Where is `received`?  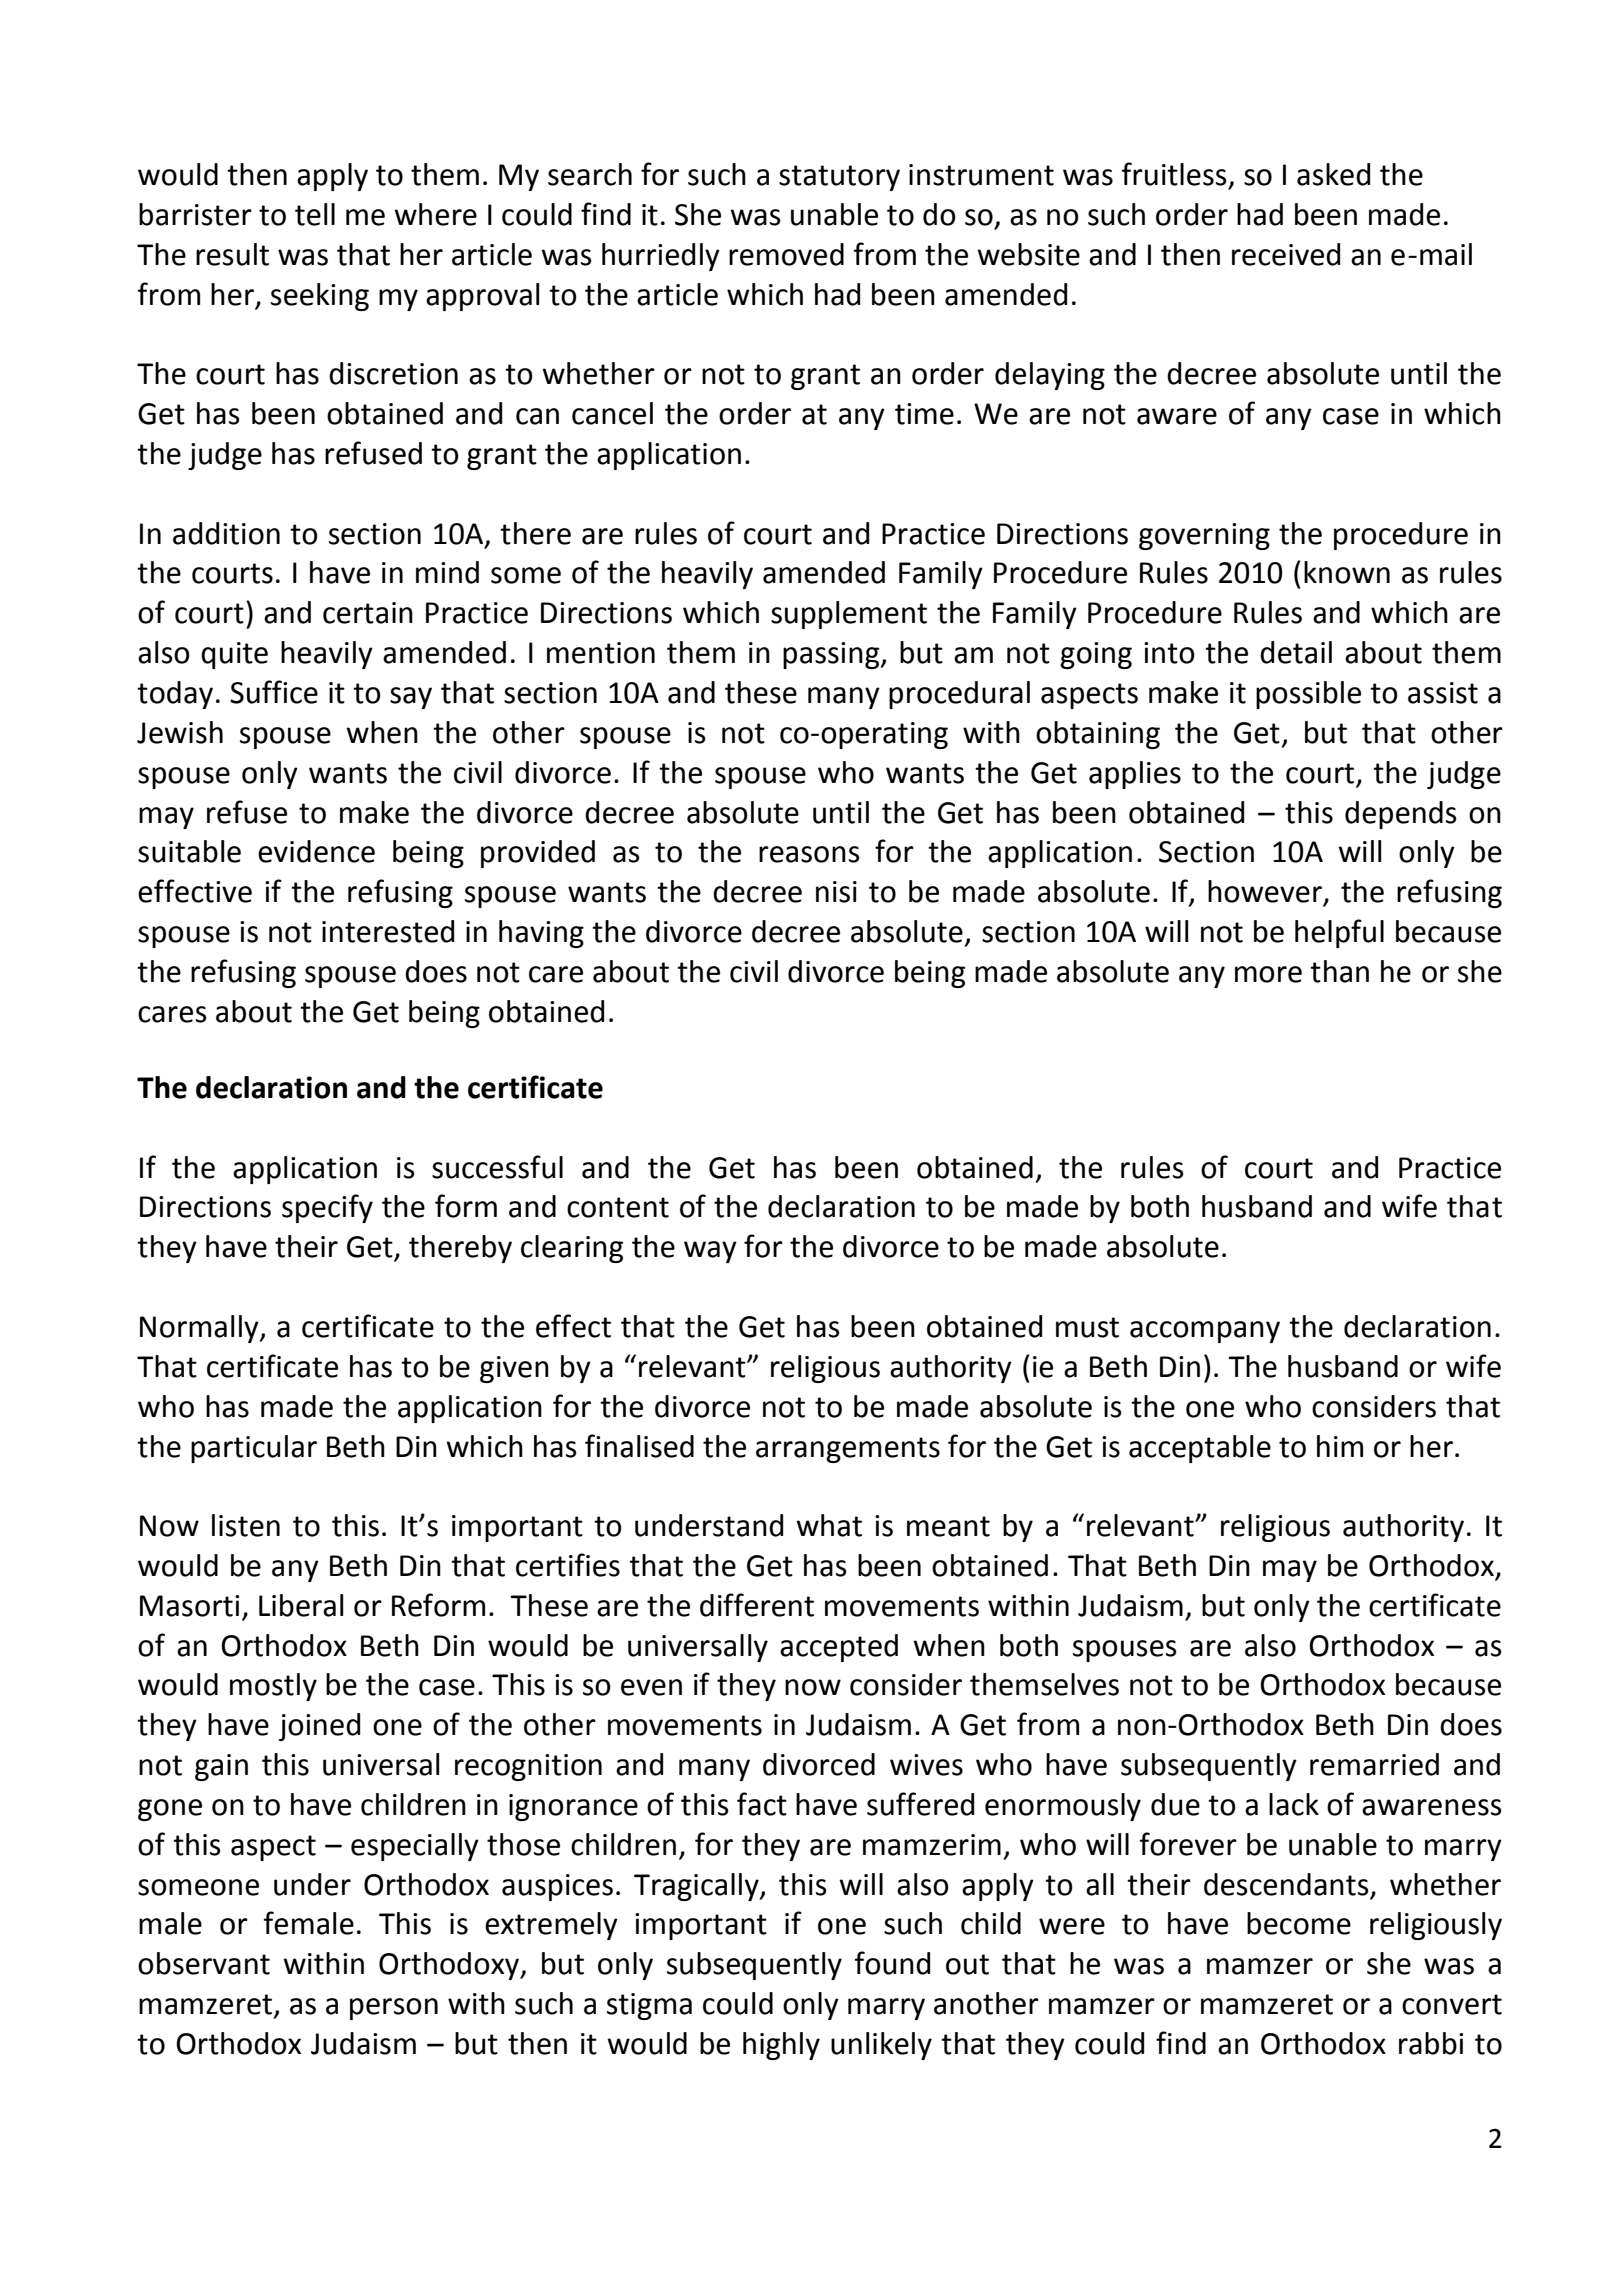
received is located at coordinates (1286, 254).
